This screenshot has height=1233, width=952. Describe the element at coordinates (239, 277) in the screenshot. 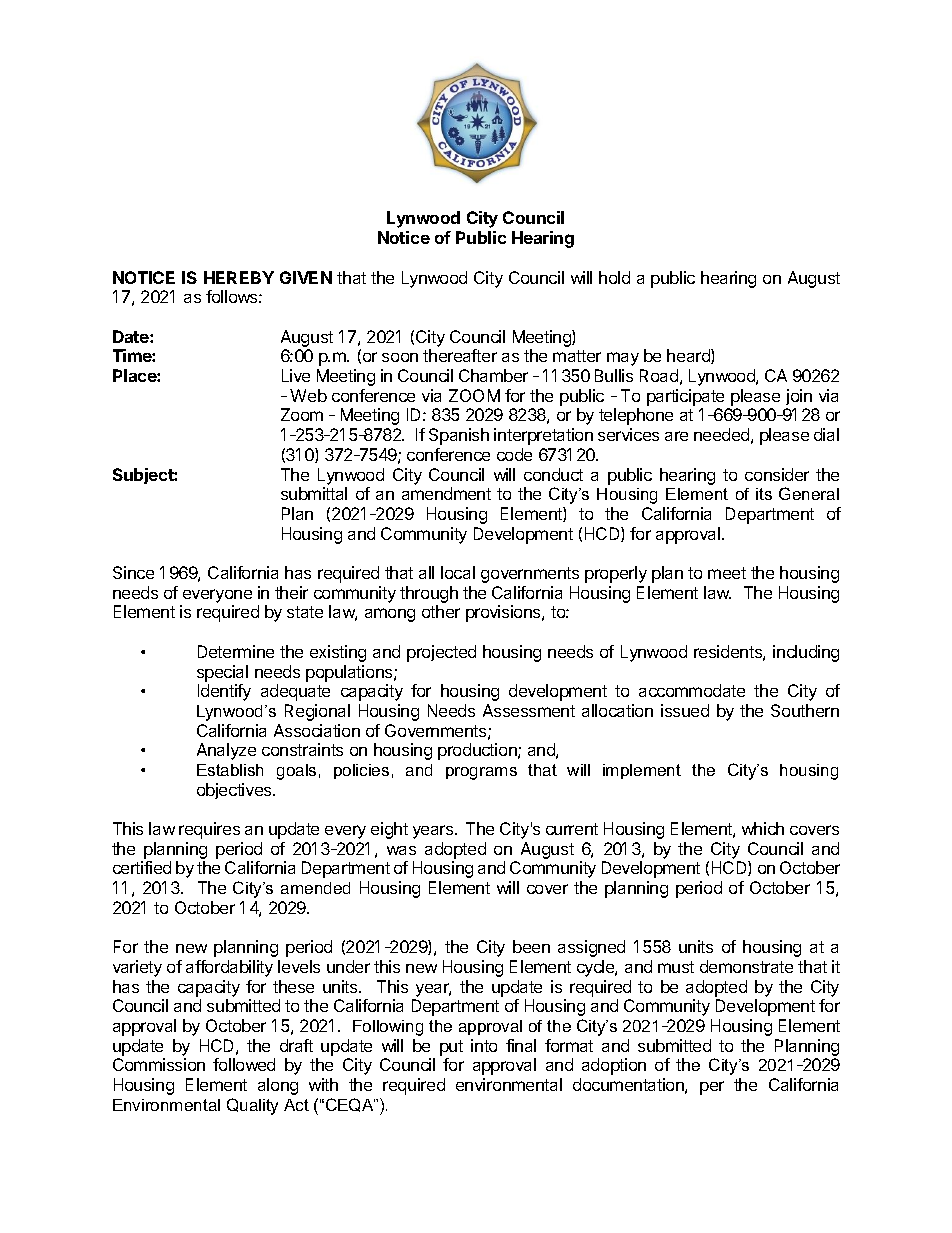

I see `HEREBY` at that location.
